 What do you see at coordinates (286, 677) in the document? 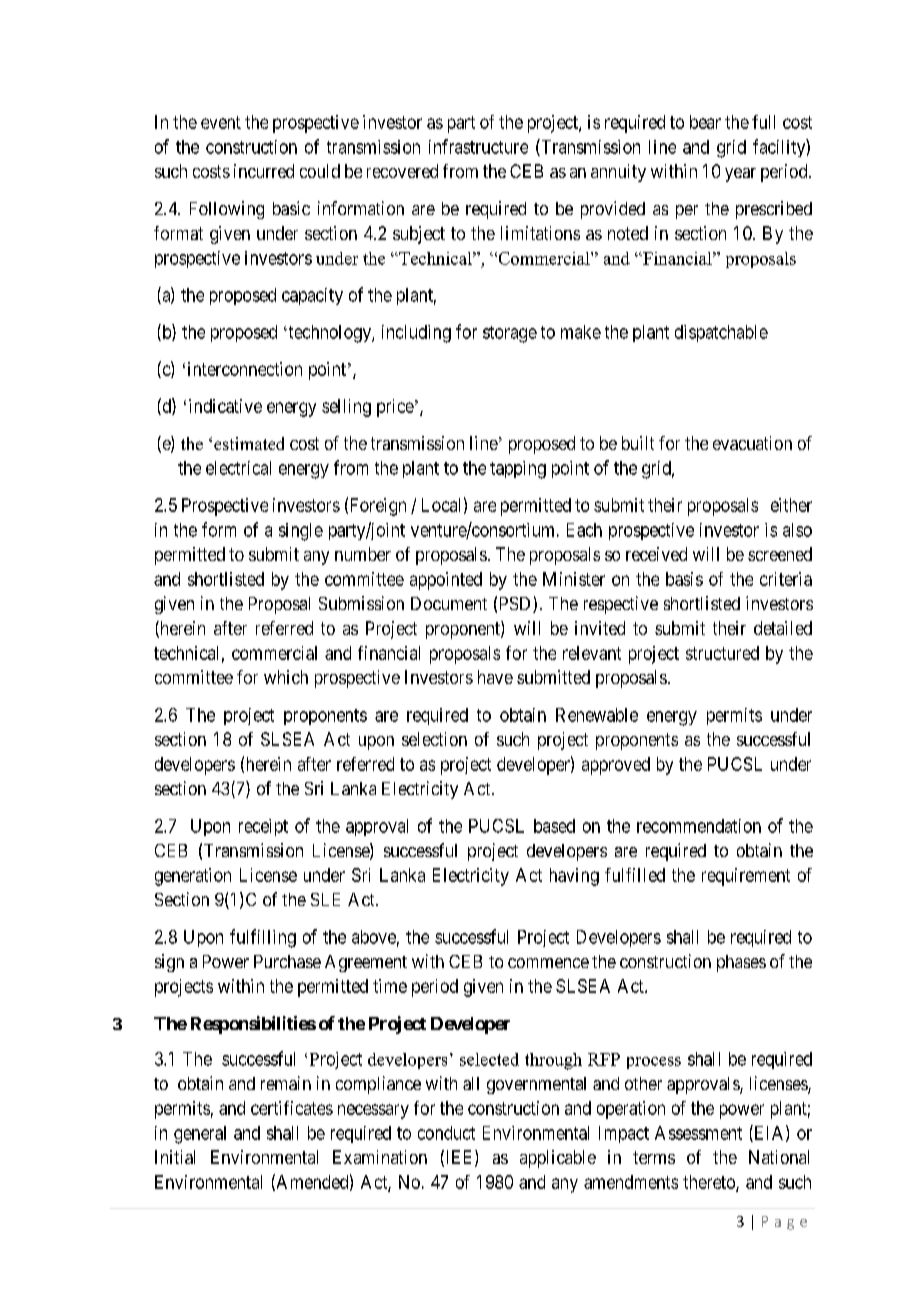
I see `which` at bounding box center [286, 677].
